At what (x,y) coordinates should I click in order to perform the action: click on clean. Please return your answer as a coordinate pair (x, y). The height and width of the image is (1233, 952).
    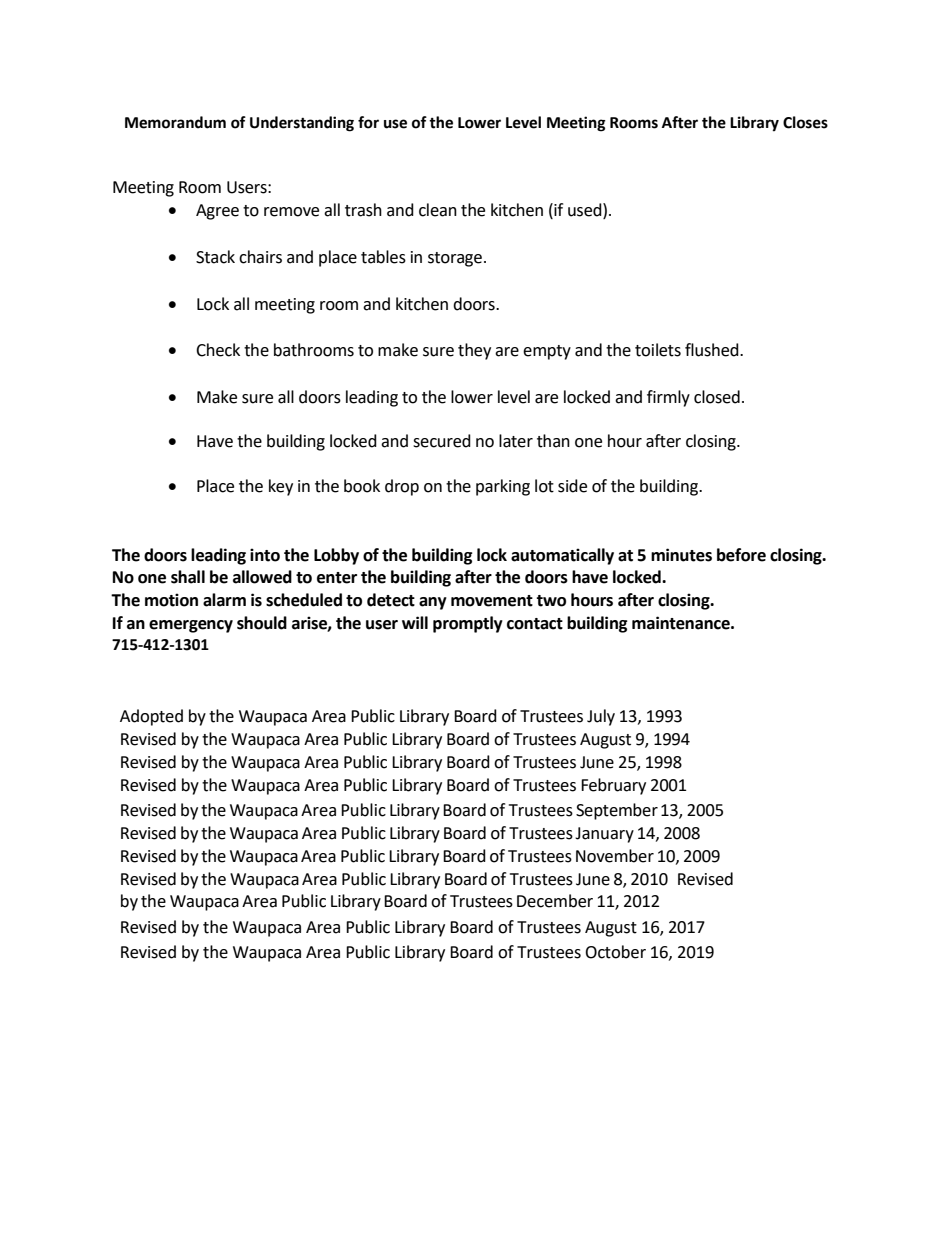
    Looking at the image, I should click on (438, 210).
